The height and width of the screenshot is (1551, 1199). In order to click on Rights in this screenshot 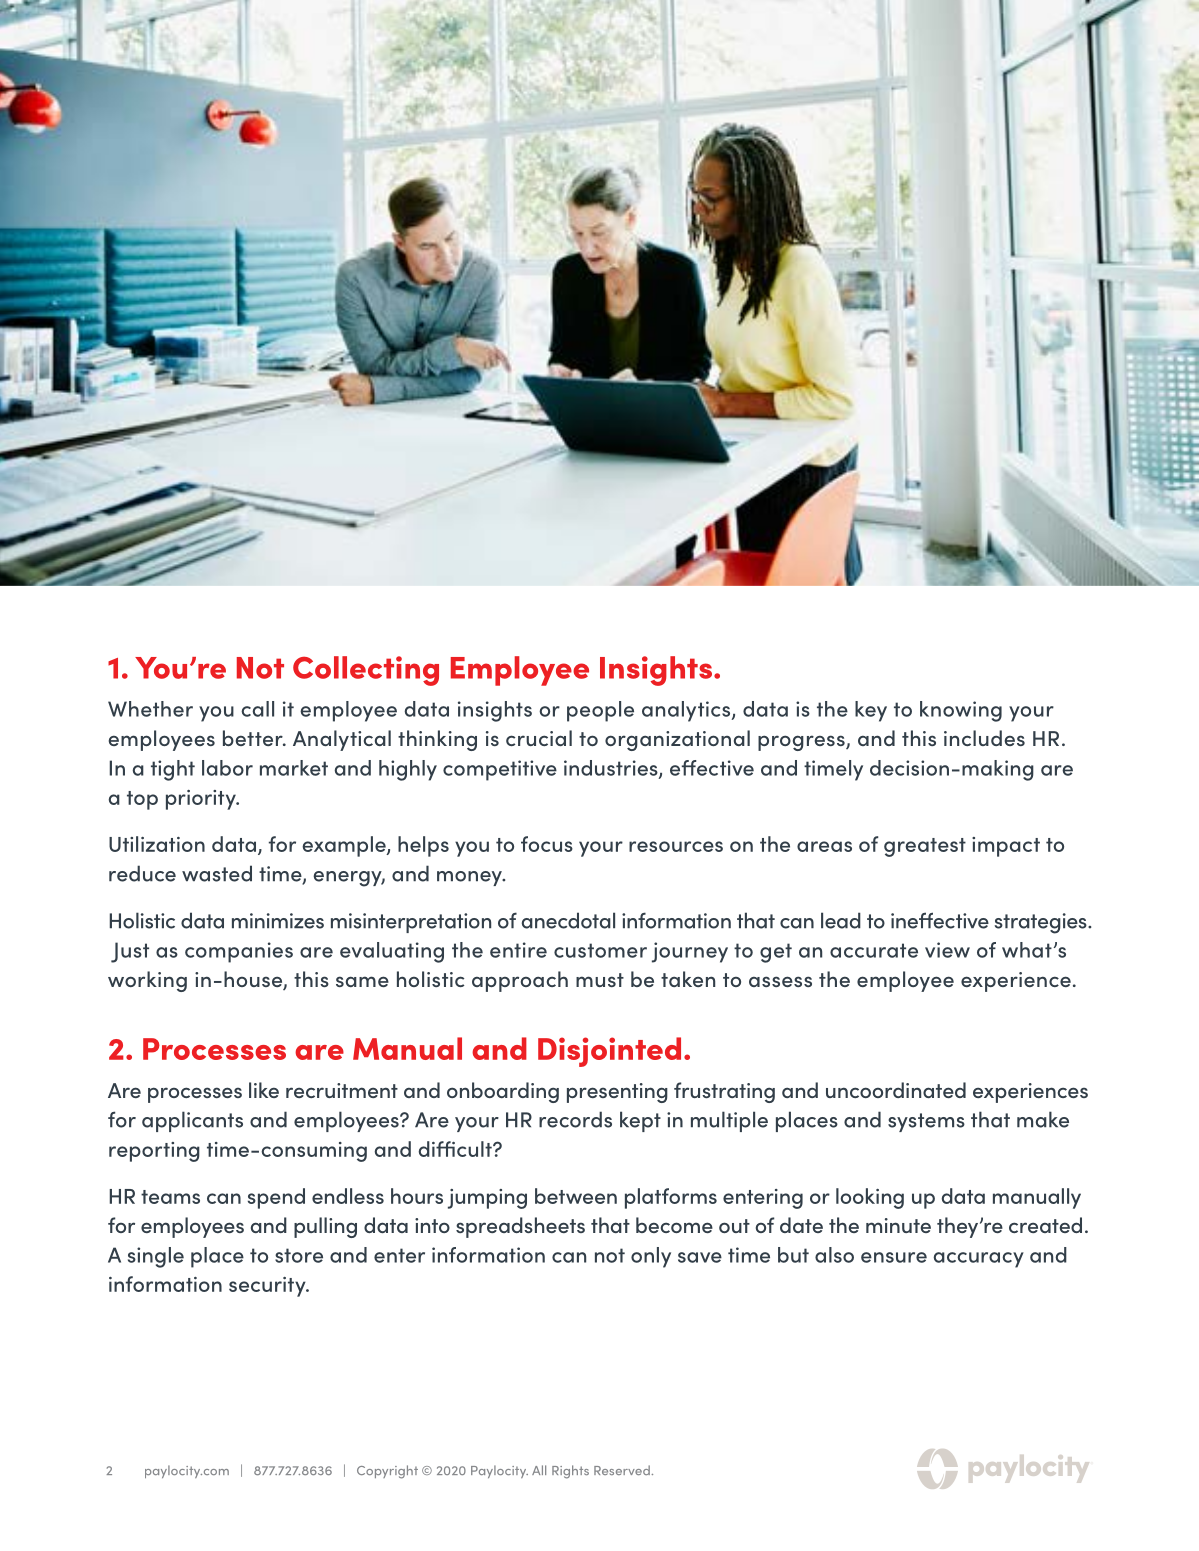, I will do `click(570, 1472)`.
